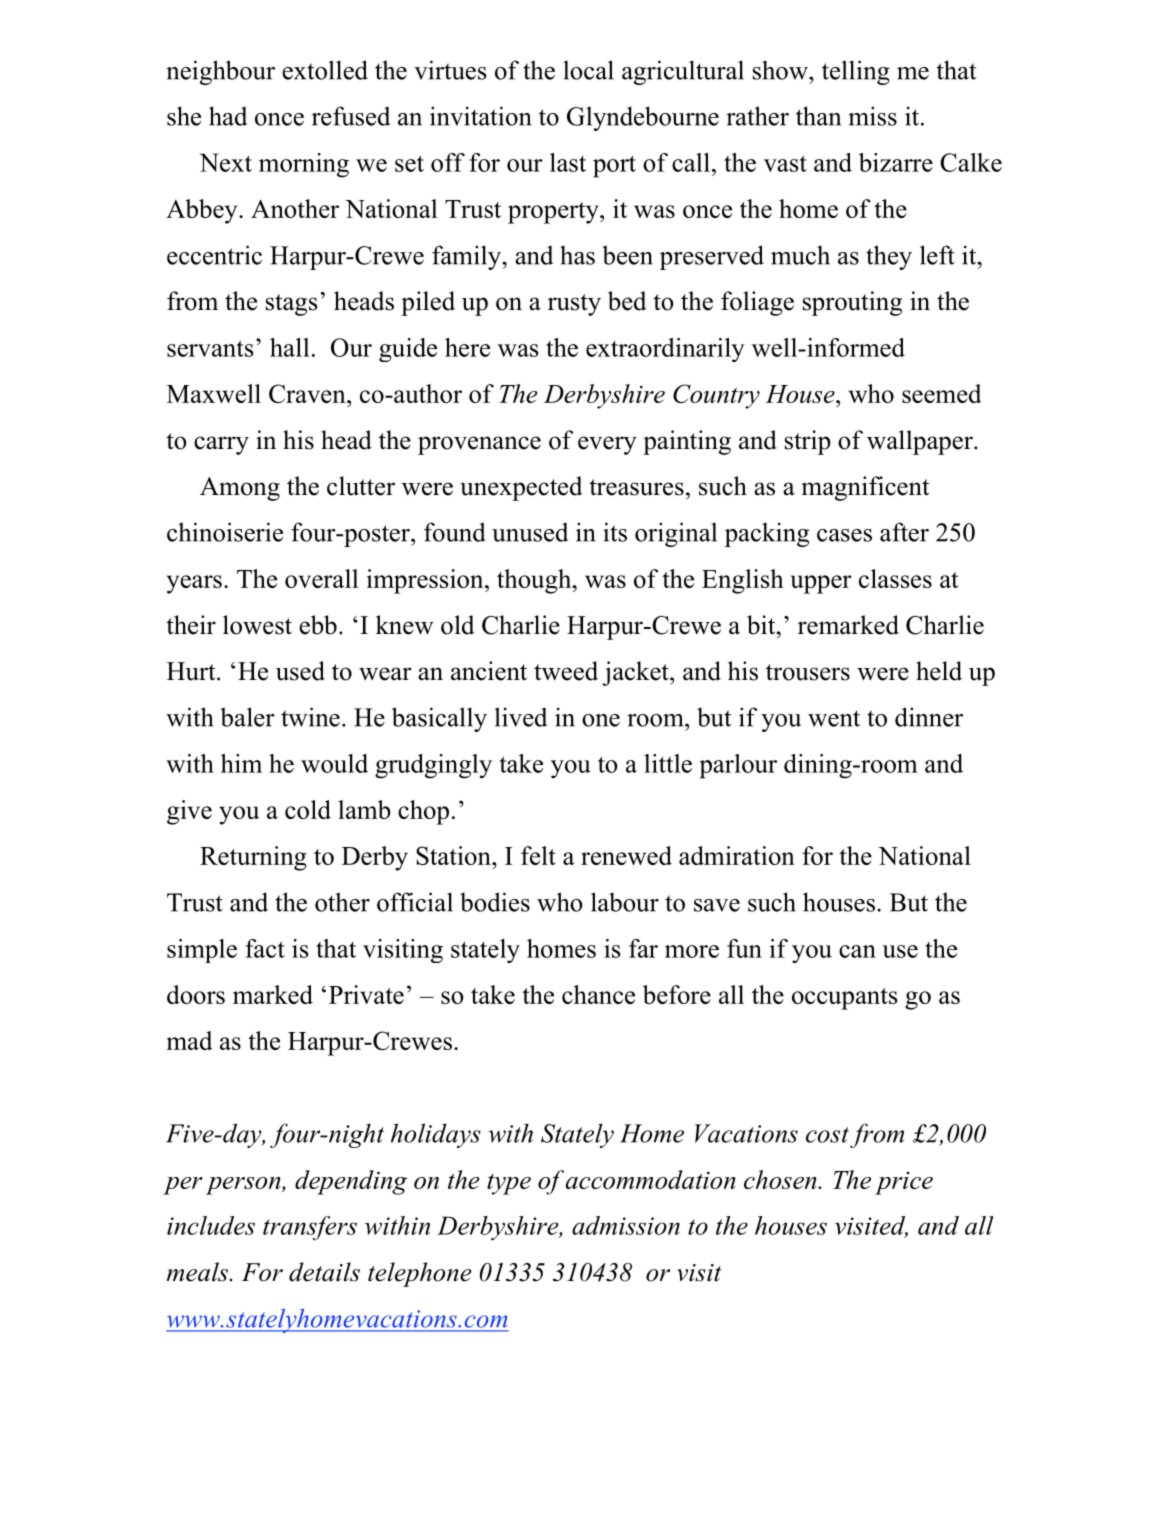 Image resolution: width=1172 pixels, height=1516 pixels. Describe the element at coordinates (566, 671) in the screenshot. I see `tweed` at that location.
